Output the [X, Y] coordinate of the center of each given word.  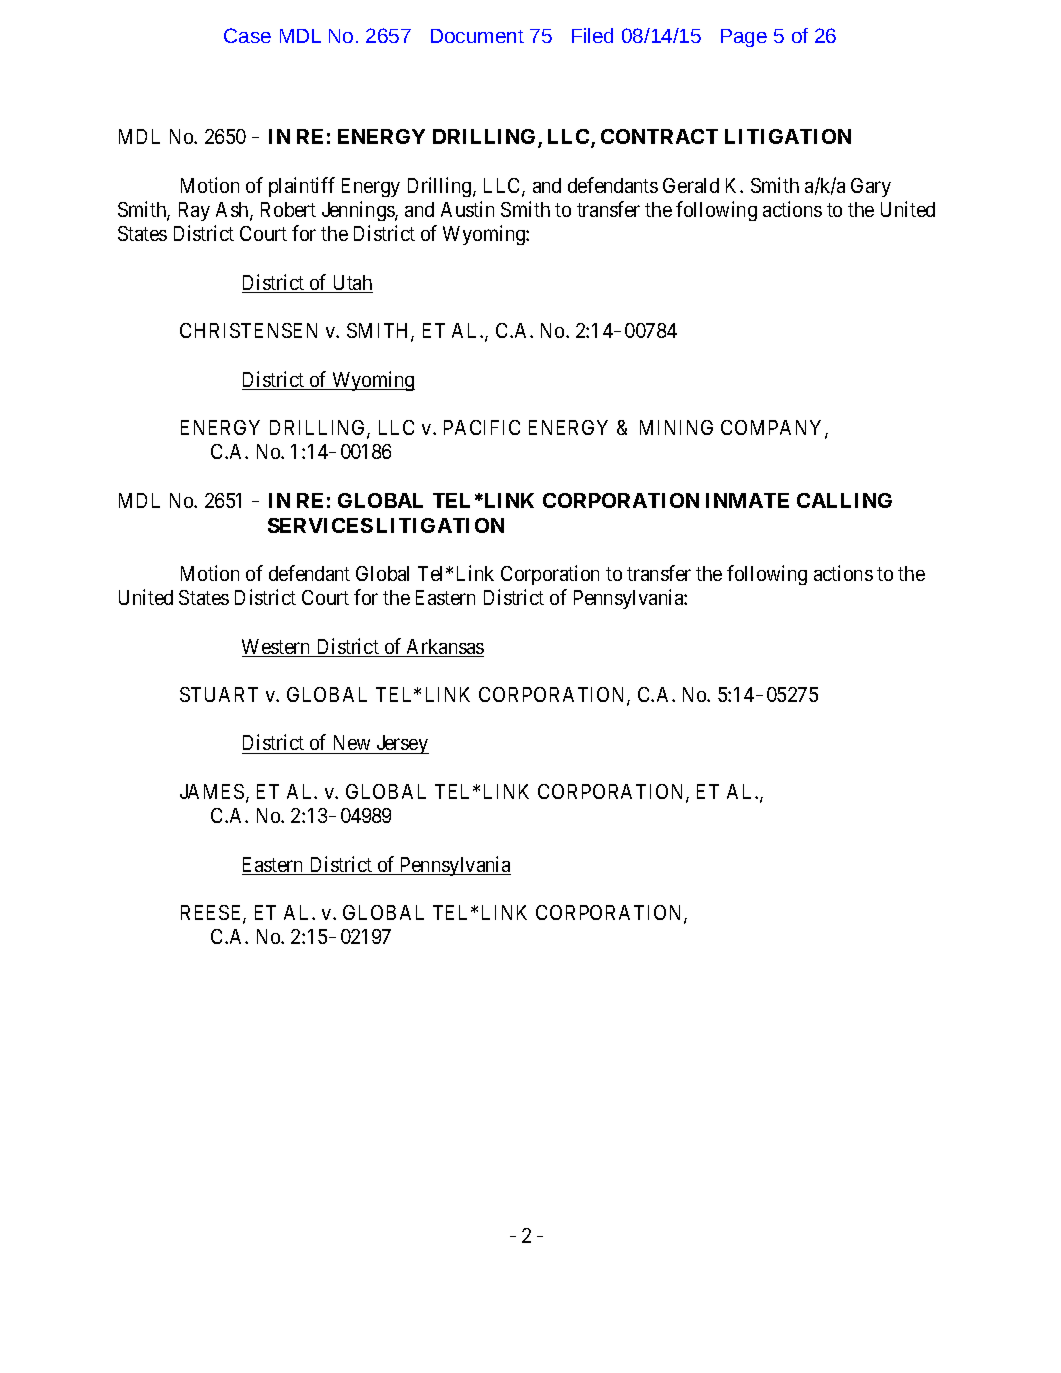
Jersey [401, 744]
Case [247, 35]
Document [477, 36]
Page [744, 38]
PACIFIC [482, 427]
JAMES [212, 791]
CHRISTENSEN [248, 330]
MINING [676, 427]
